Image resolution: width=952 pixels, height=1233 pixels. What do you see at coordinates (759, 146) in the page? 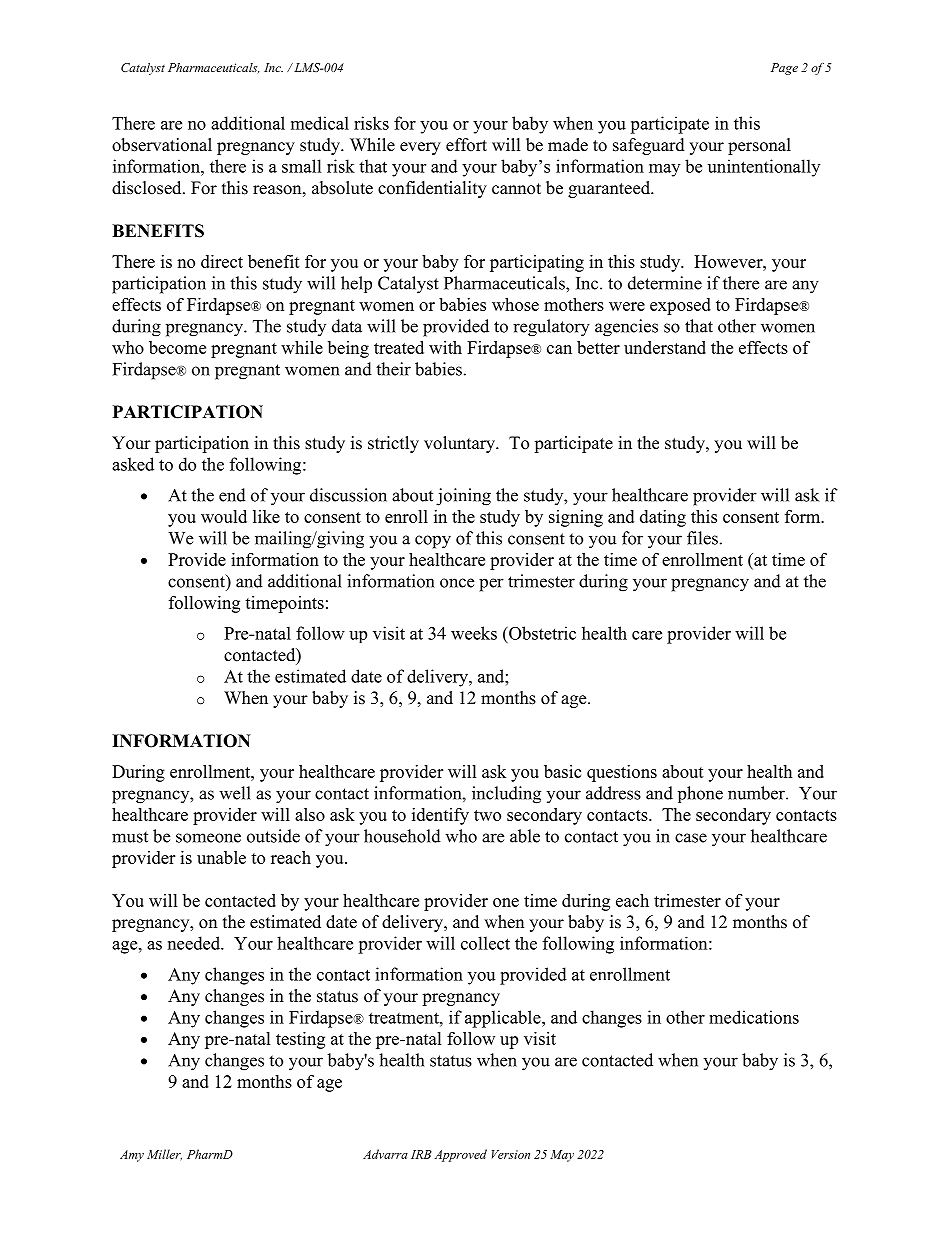
I see `personal` at bounding box center [759, 146].
